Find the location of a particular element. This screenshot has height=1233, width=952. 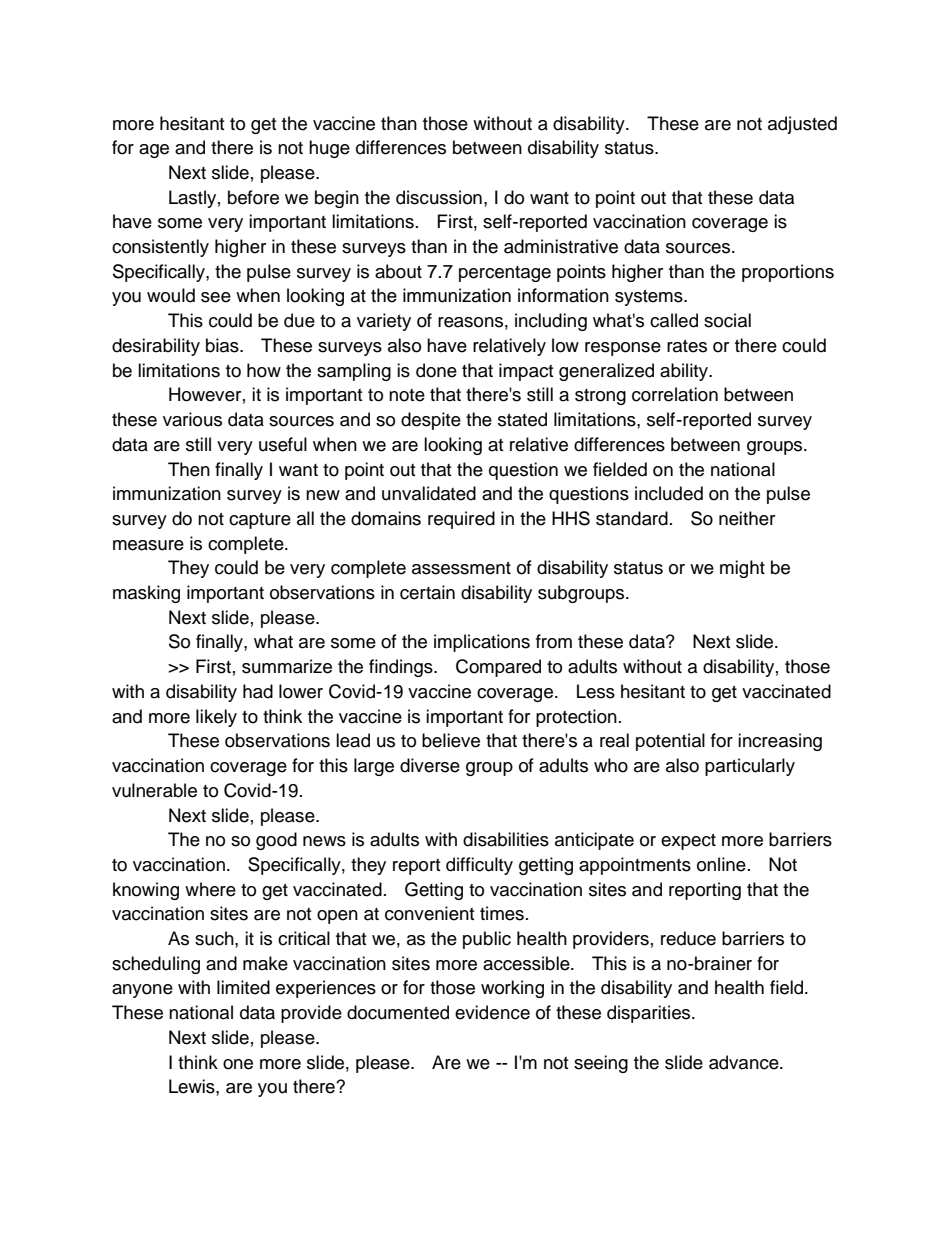

Then is located at coordinates (189, 469).
